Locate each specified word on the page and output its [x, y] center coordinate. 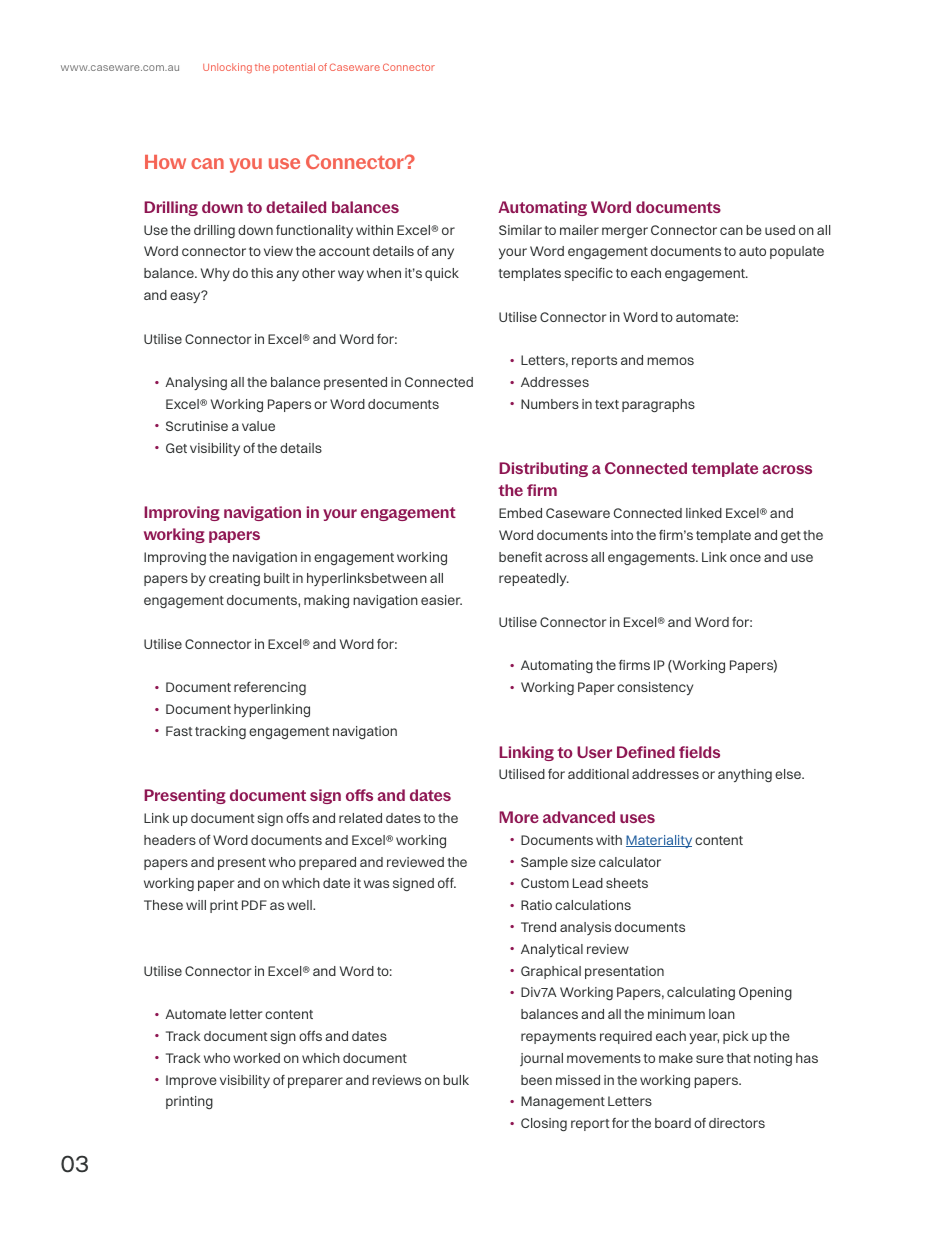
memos [670, 361]
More [519, 817]
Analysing [196, 383]
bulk [456, 1080]
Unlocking [227, 68]
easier [441, 600]
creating [234, 579]
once [745, 558]
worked [256, 1058]
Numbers [550, 404]
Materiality [659, 841]
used [780, 230]
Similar [520, 230]
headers [170, 840]
